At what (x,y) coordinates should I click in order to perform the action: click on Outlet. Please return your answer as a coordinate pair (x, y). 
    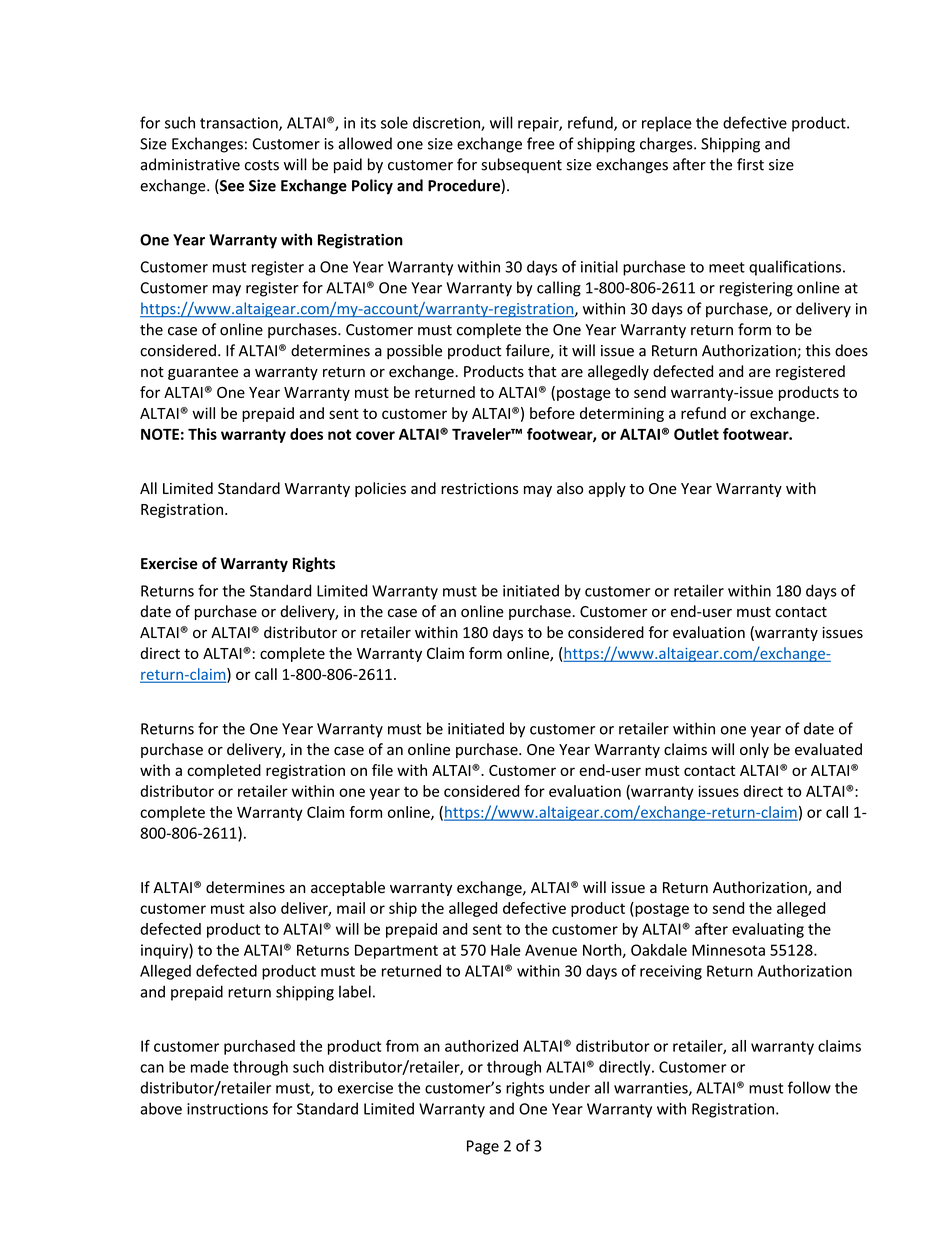
    Looking at the image, I should click on (696, 434).
